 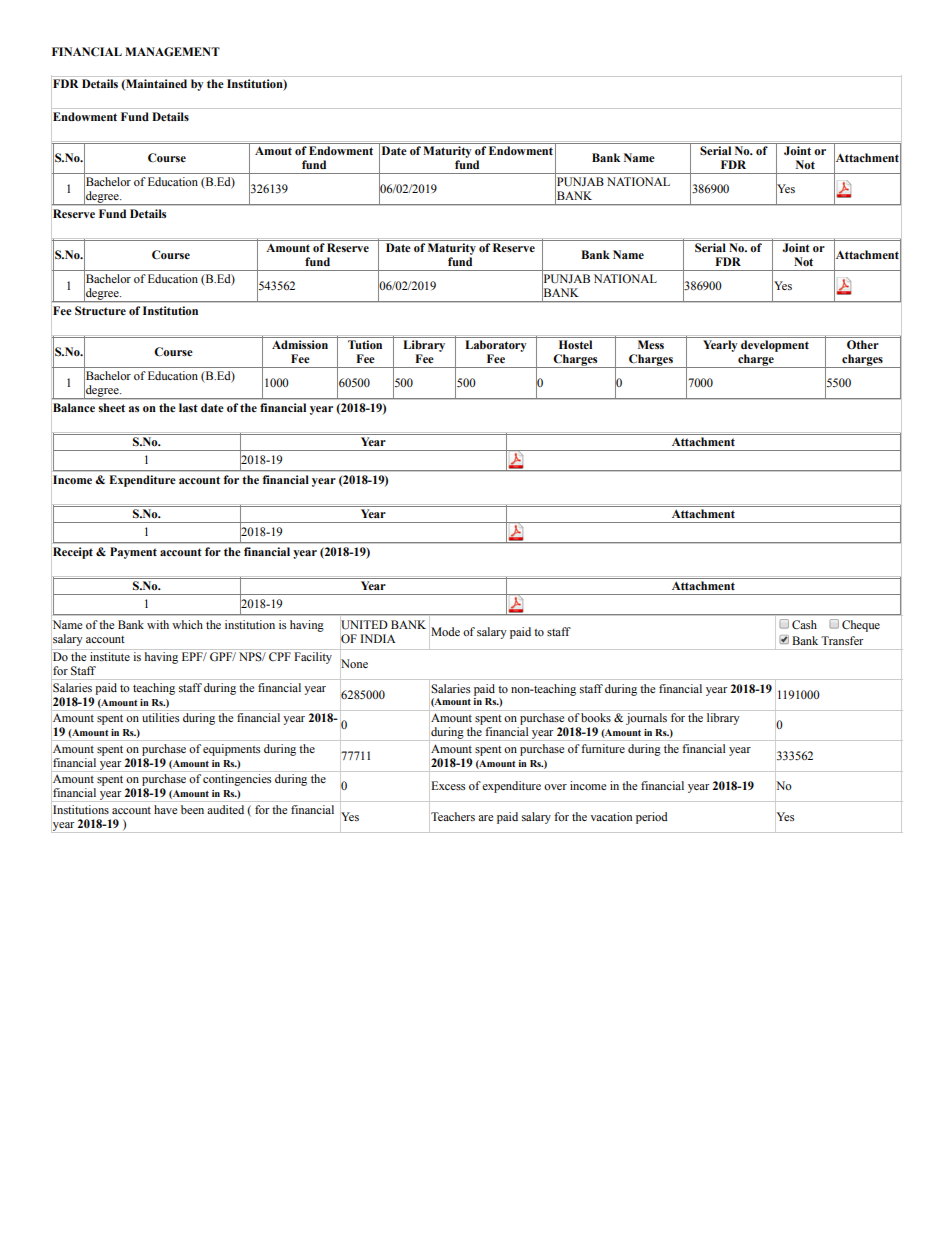 I want to click on Structure, so click(x=100, y=310).
